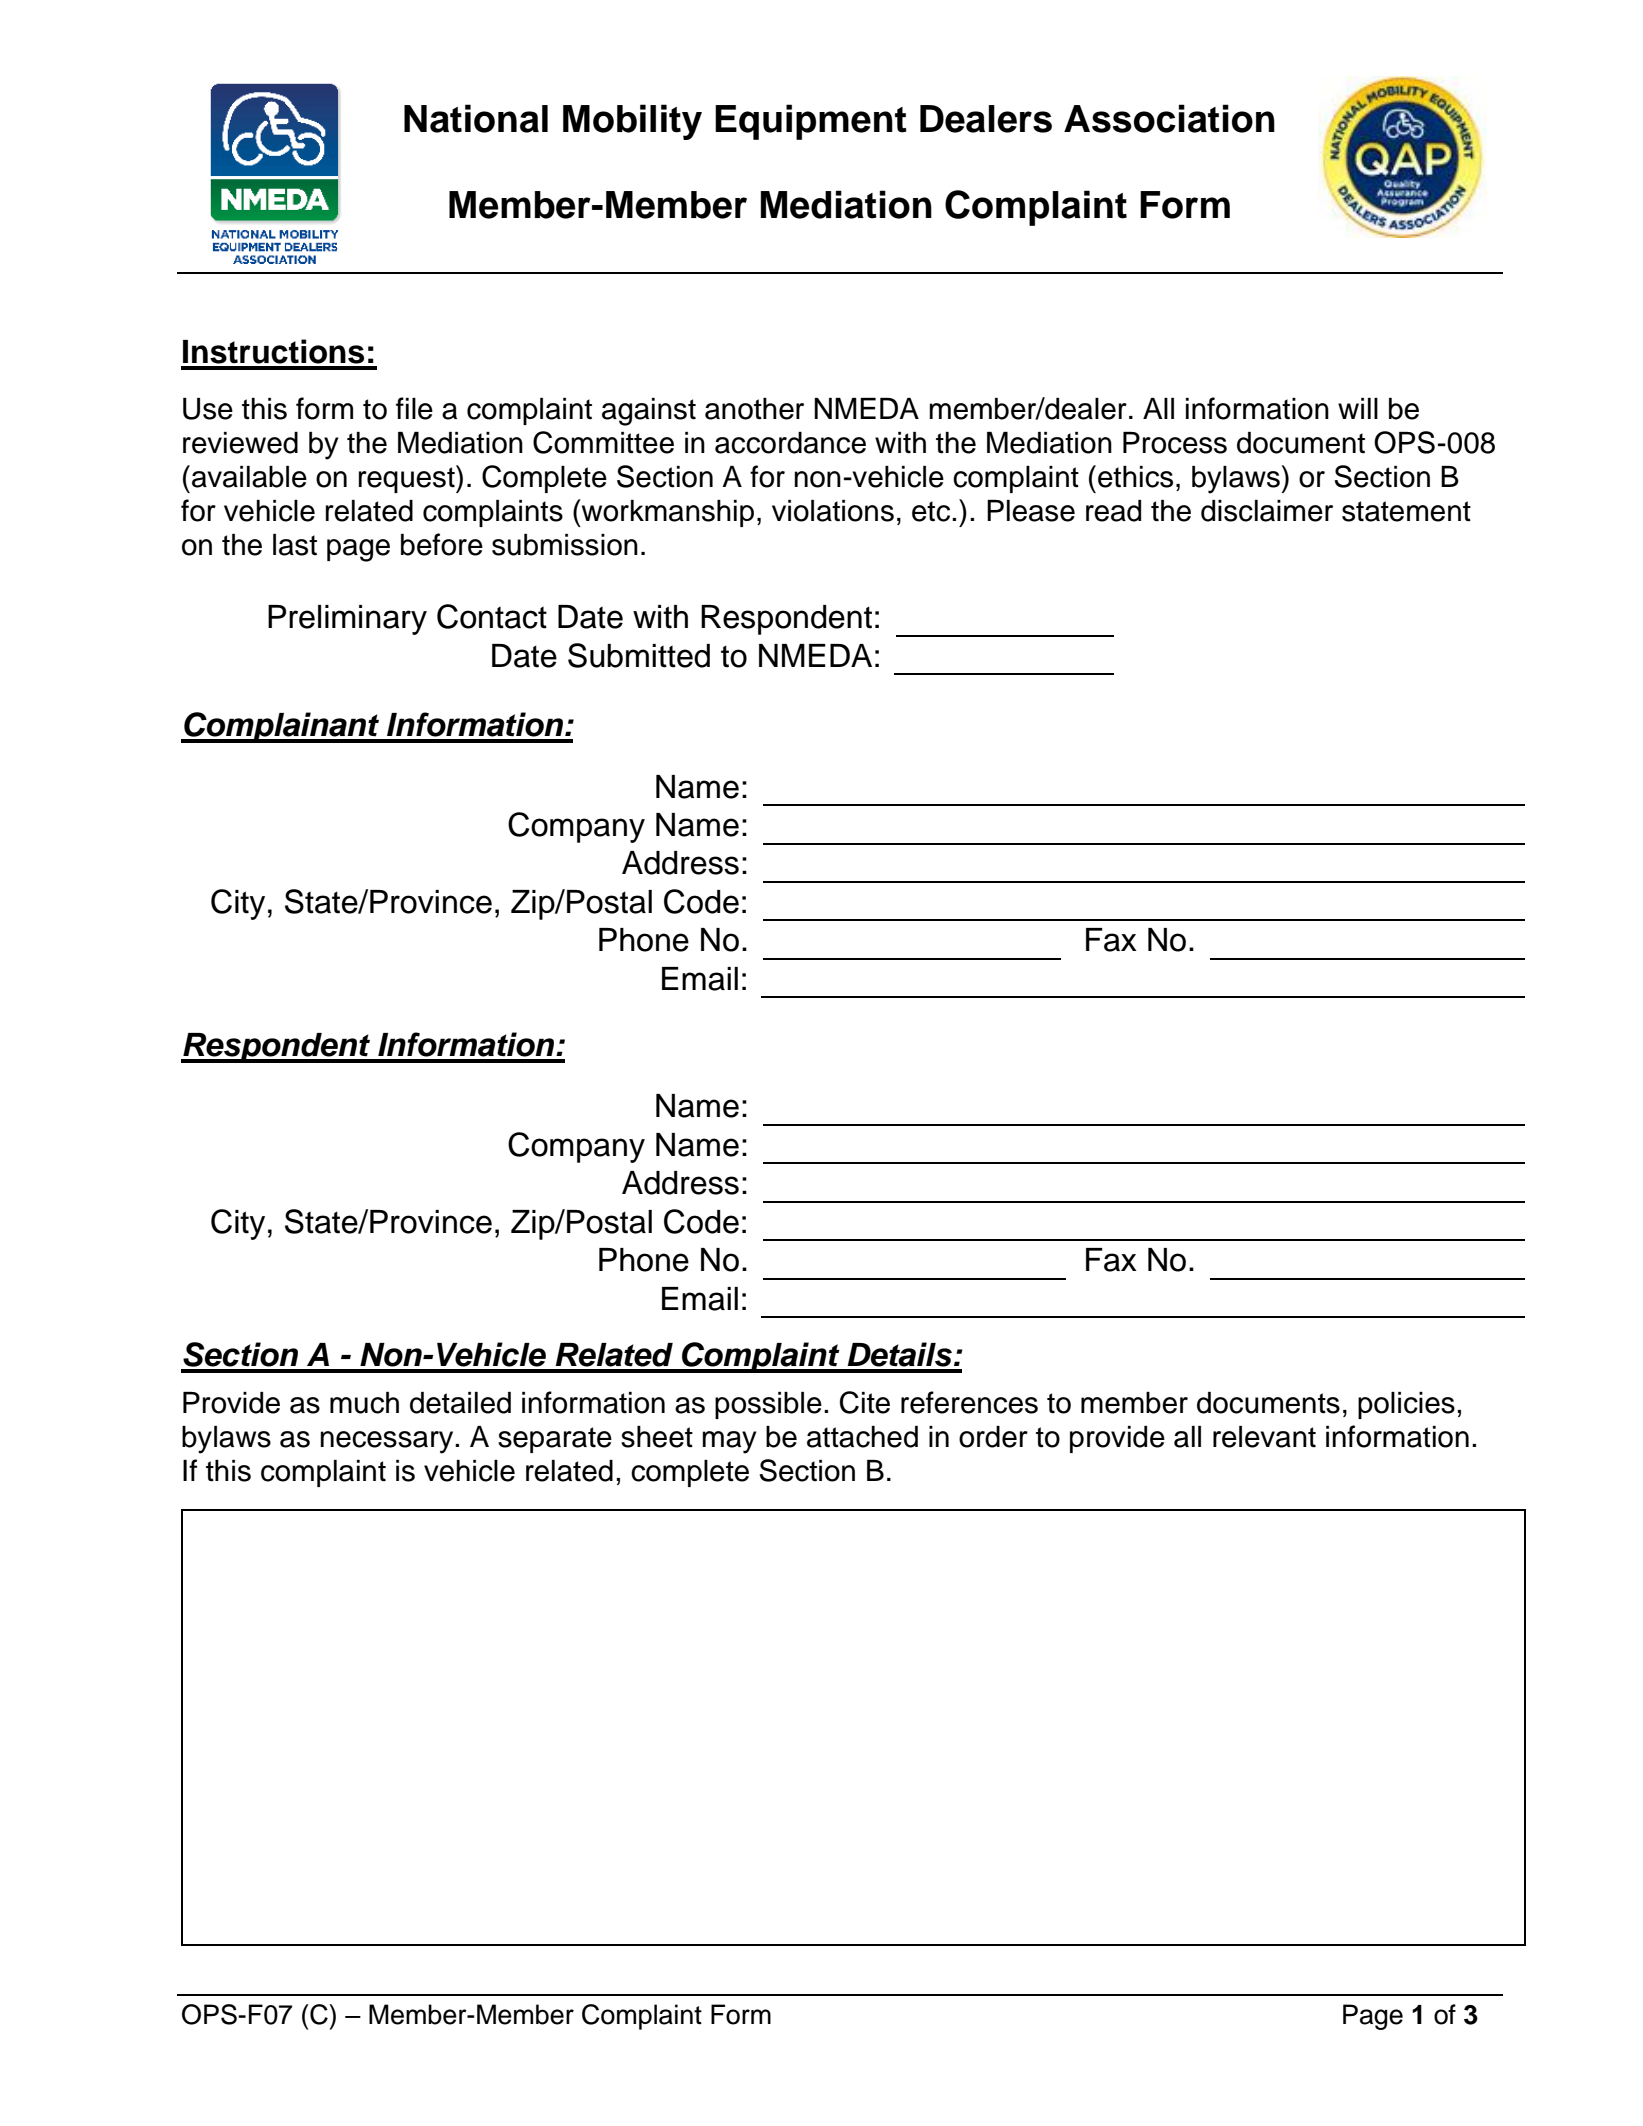 This screenshot has width=1643, height=2126. What do you see at coordinates (282, 727) in the screenshot?
I see `Complainant` at bounding box center [282, 727].
